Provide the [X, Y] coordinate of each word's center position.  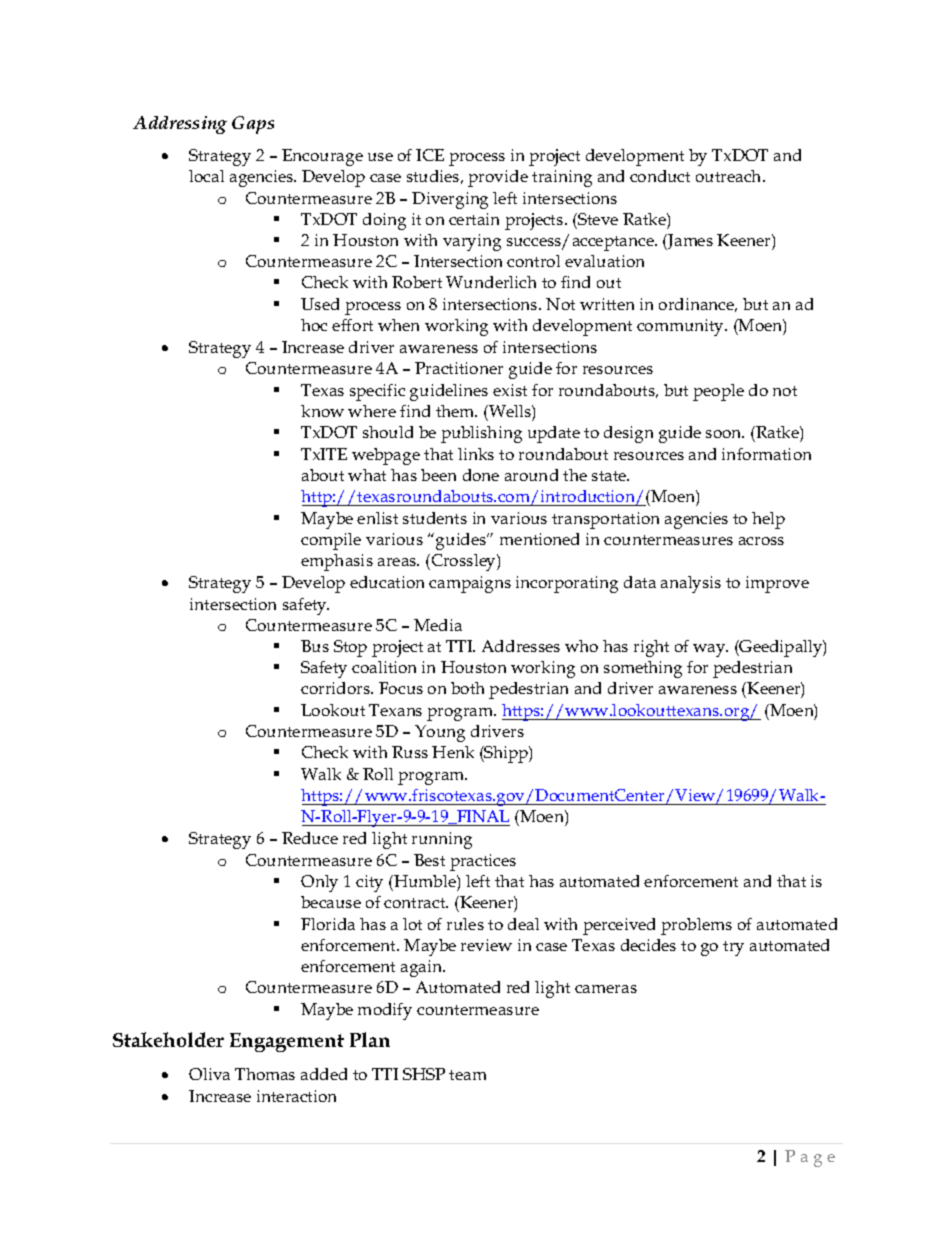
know [322, 411]
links [476, 454]
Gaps [253, 125]
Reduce [310, 838]
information [766, 454]
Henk [453, 752]
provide [498, 178]
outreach [730, 176]
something [643, 669]
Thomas [265, 1074]
